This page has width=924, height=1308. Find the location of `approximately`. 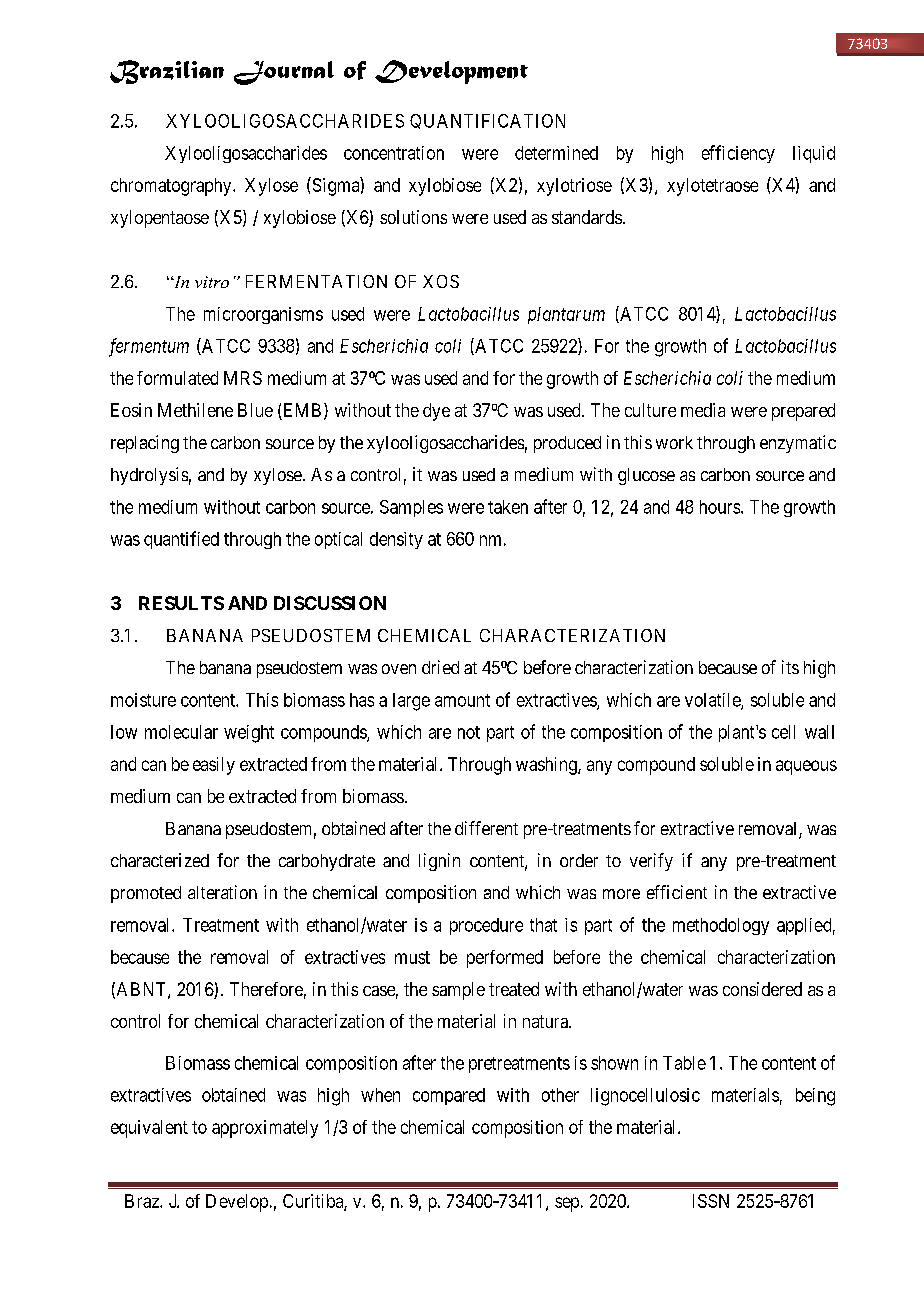

approximately is located at coordinates (265, 1129).
